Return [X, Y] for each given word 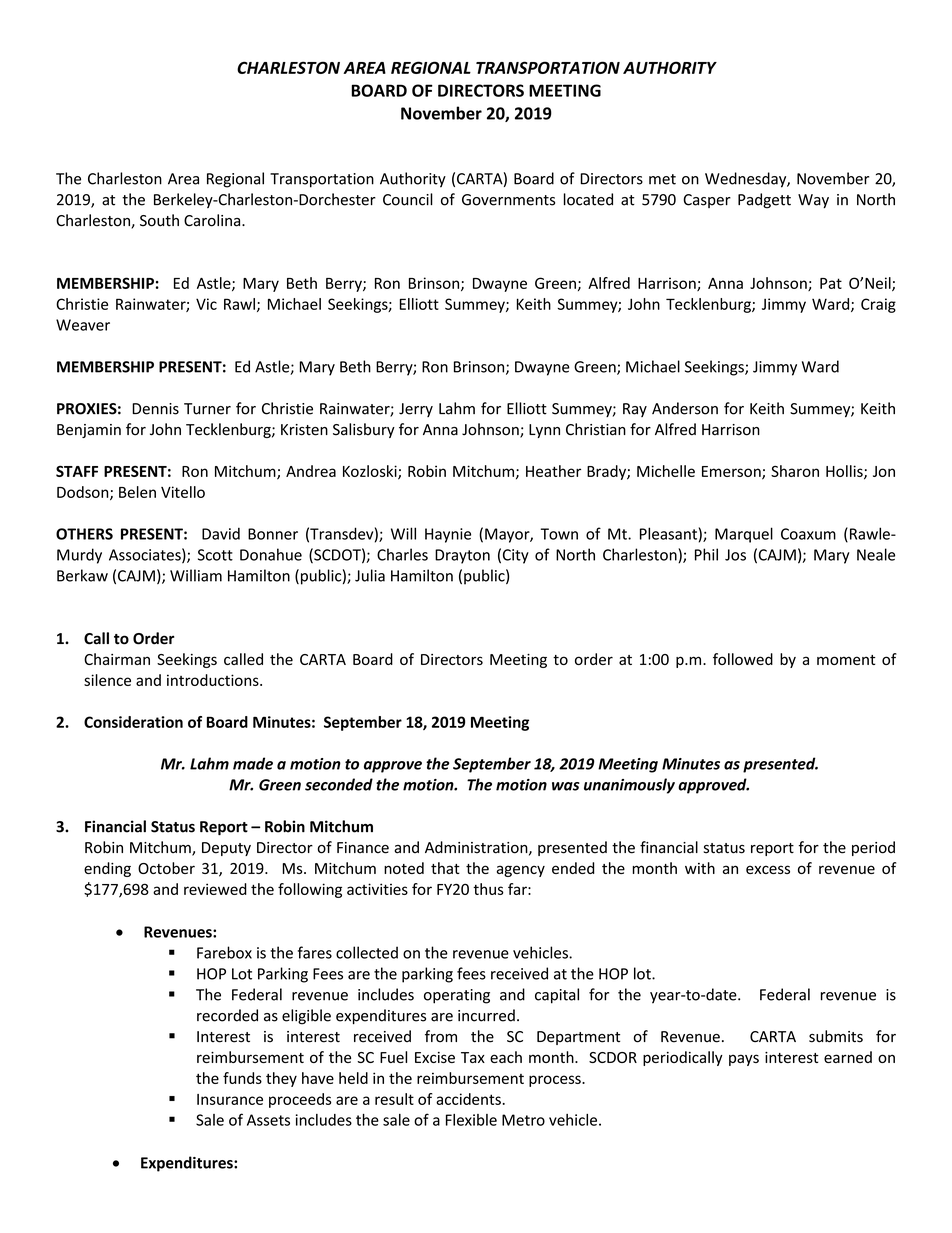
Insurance [230, 1099]
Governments [508, 200]
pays [744, 1060]
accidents [468, 1099]
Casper [707, 201]
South [159, 220]
